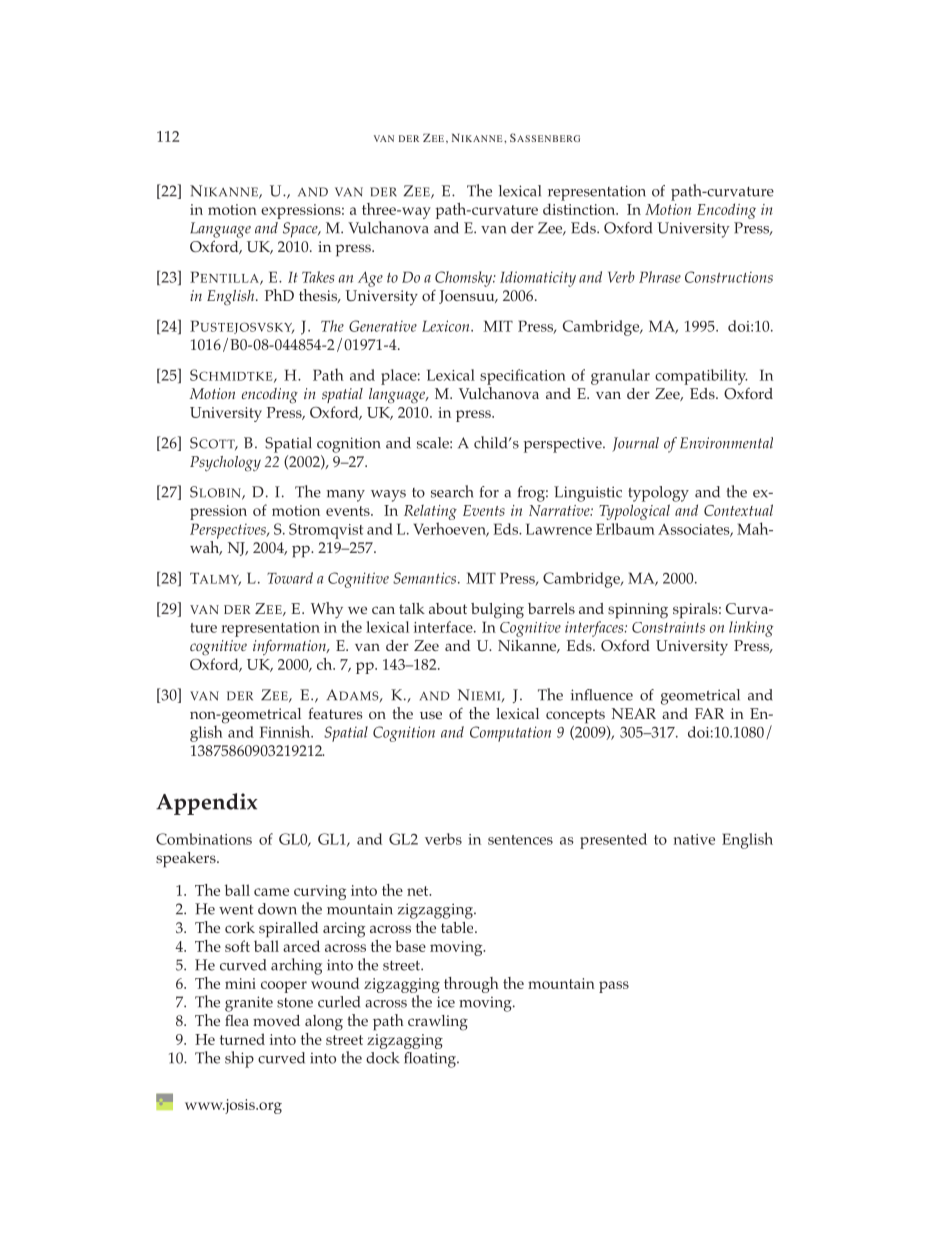 The image size is (952, 1233). What do you see at coordinates (290, 648) in the screenshot?
I see `information` at bounding box center [290, 648].
